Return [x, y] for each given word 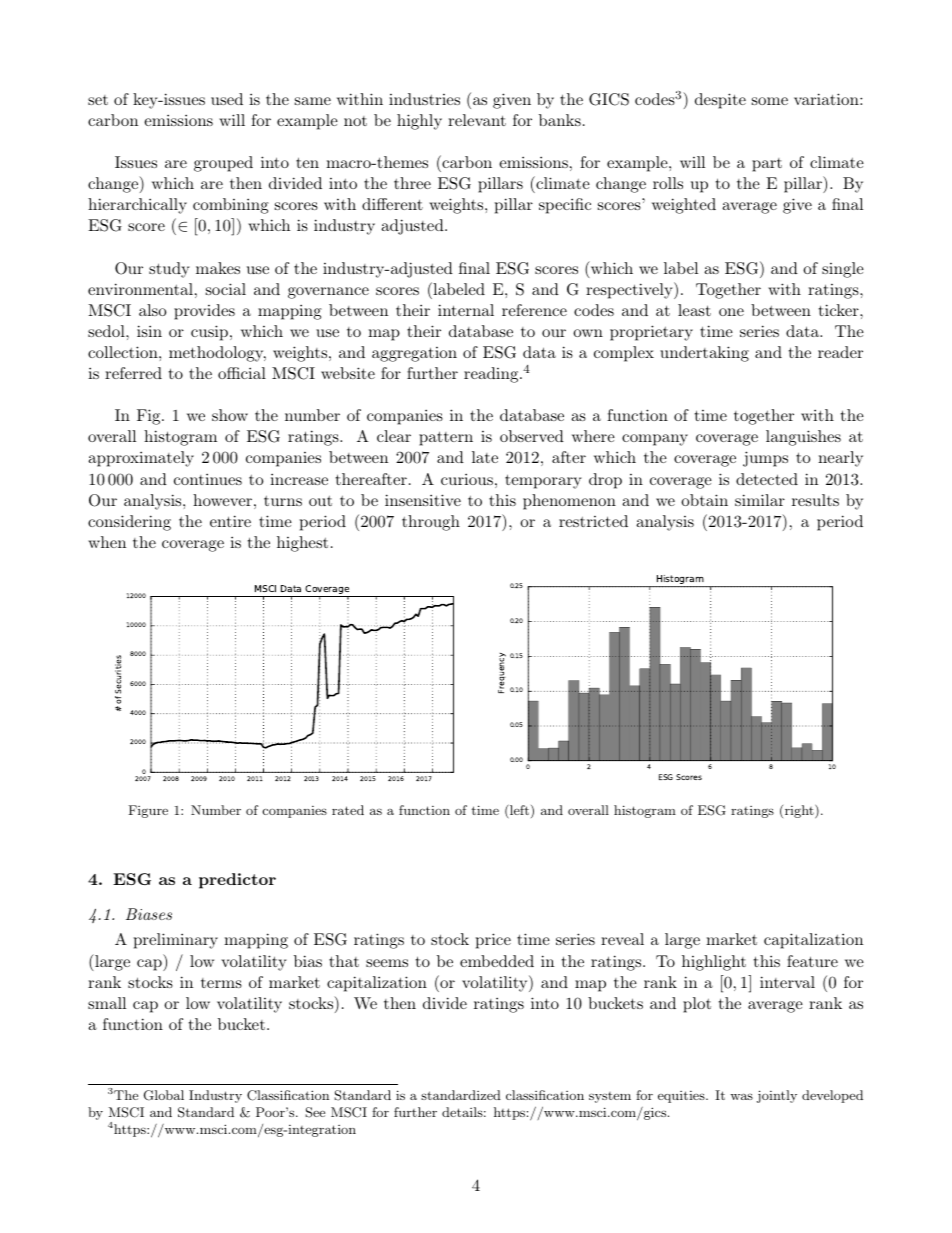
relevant [477, 120]
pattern [446, 438]
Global [164, 1095]
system [610, 1097]
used [227, 99]
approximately [141, 459]
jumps [765, 459]
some [770, 101]
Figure [148, 811]
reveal [622, 939]
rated [348, 810]
